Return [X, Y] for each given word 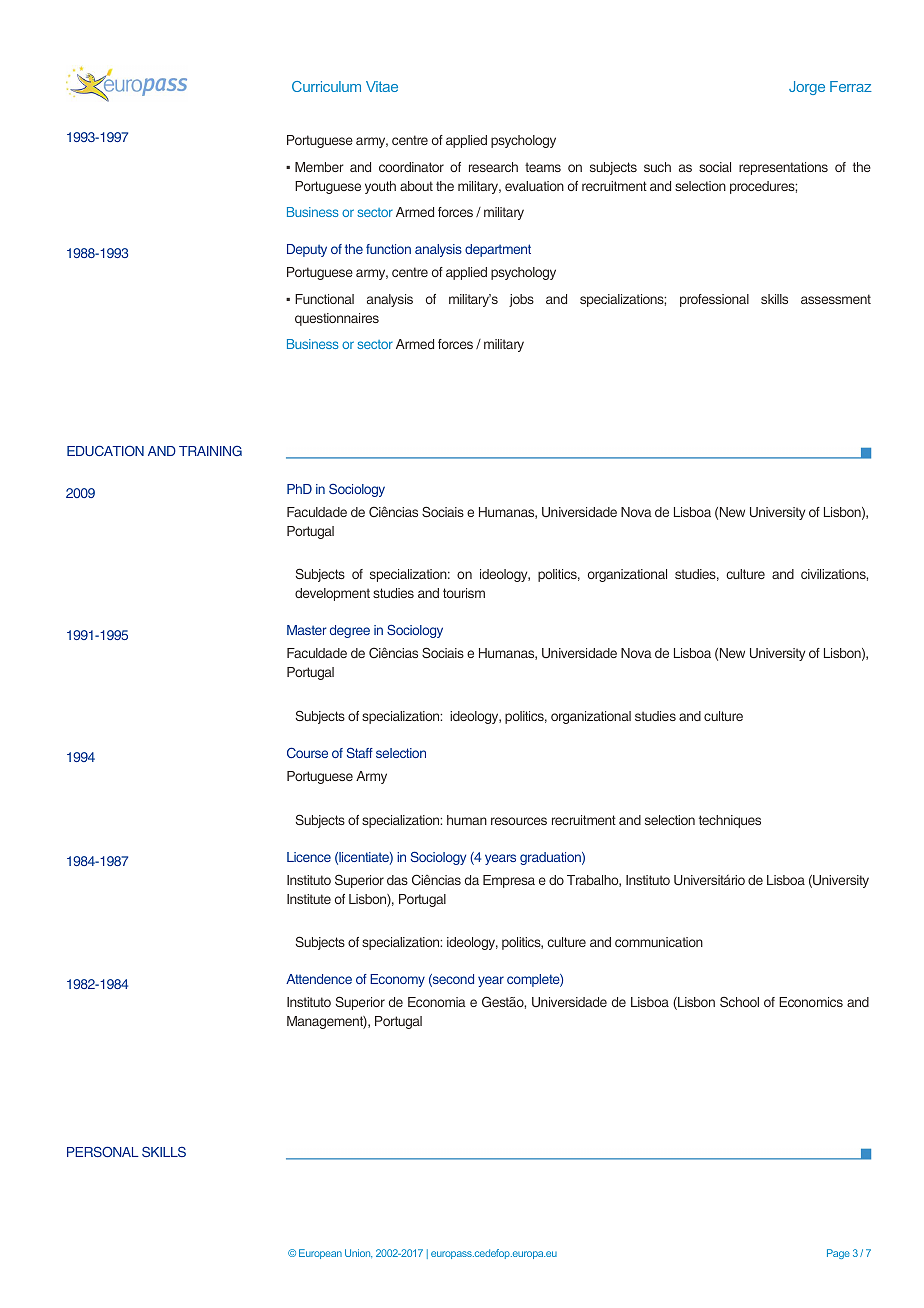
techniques [730, 821]
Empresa [509, 881]
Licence [309, 857]
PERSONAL [103, 1151]
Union [358, 1253]
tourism [464, 593]
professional [714, 300]
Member [319, 167]
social [715, 167]
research [493, 167]
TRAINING [210, 451]
